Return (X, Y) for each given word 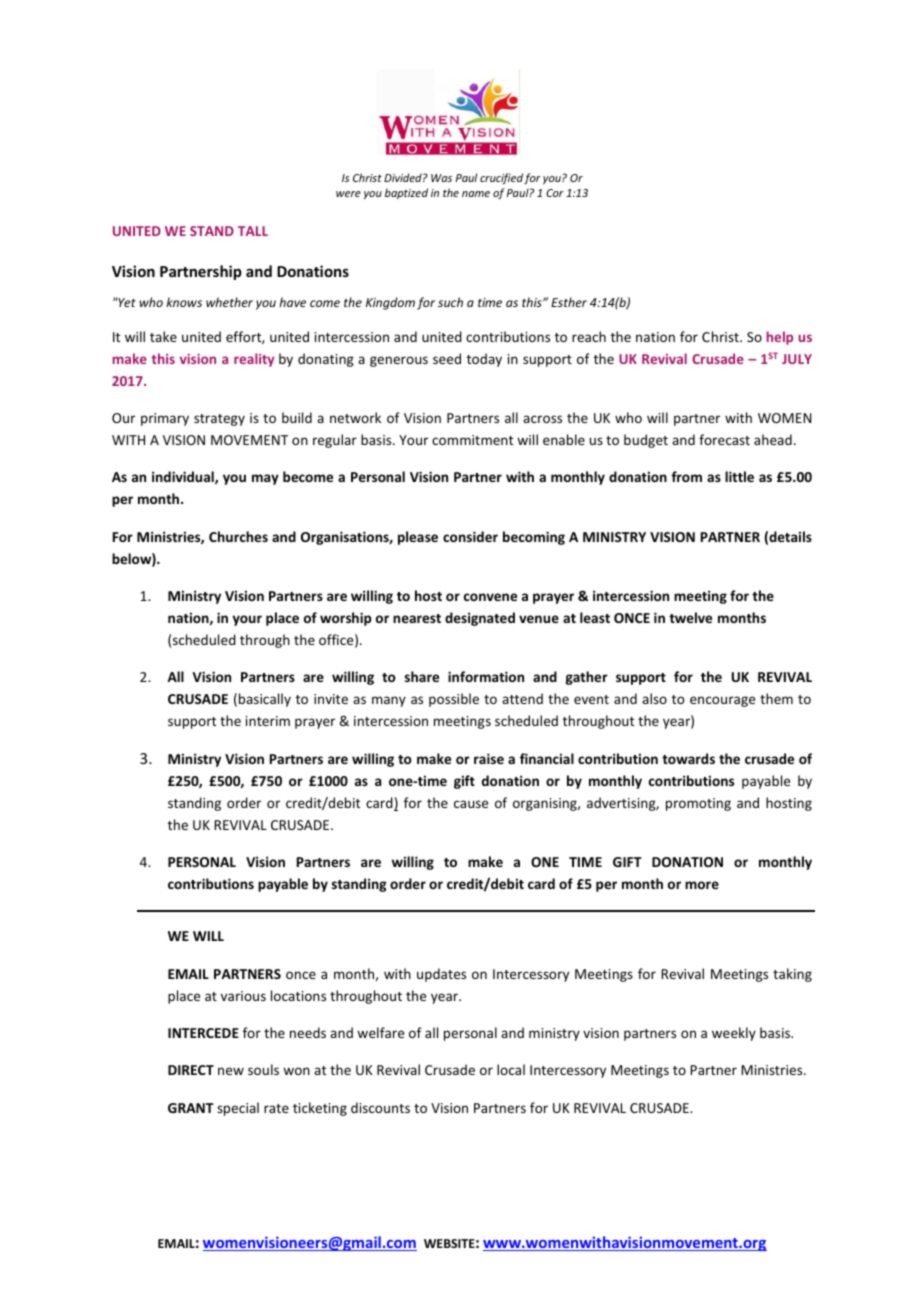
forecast (724, 439)
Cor (555, 193)
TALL (253, 231)
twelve (690, 617)
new (231, 1071)
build (297, 417)
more (702, 885)
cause (471, 804)
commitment (472, 440)
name (476, 194)
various (243, 996)
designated (480, 619)
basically (265, 700)
